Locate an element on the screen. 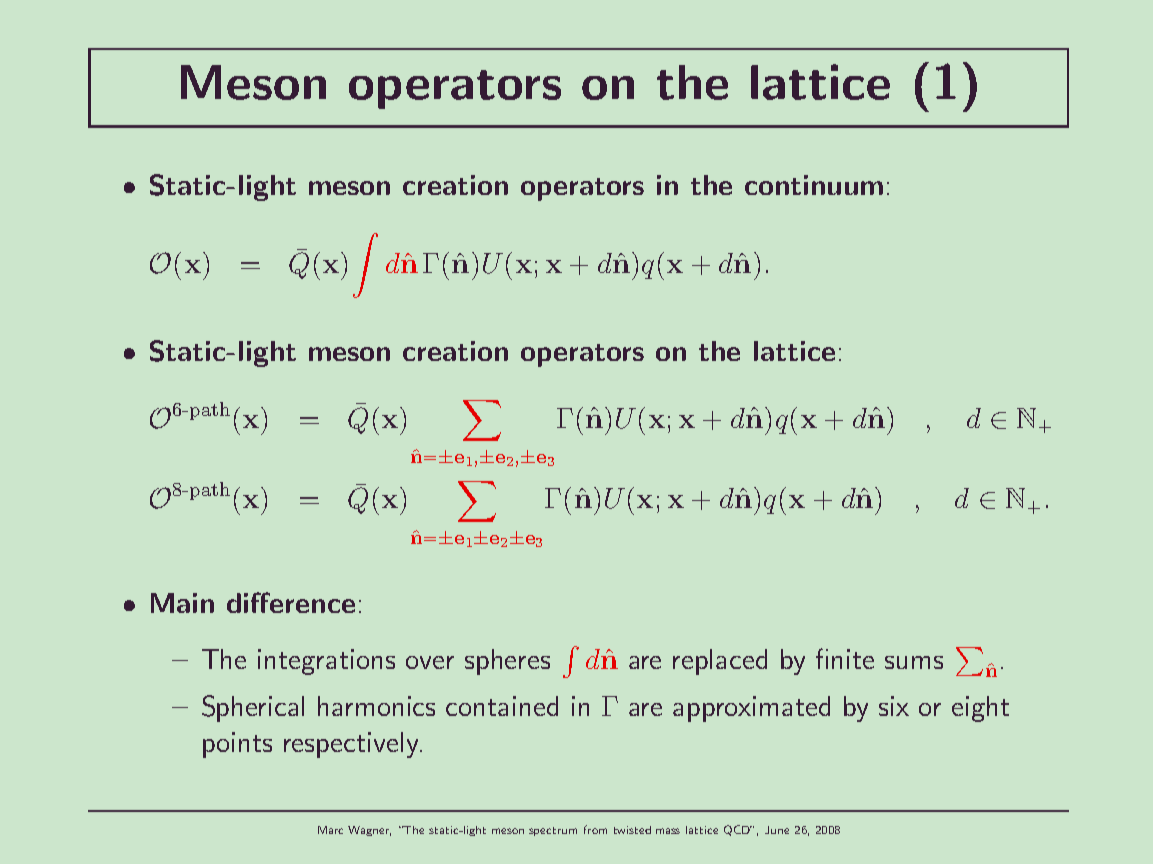 The image size is (1153, 864). from is located at coordinates (595, 829).
